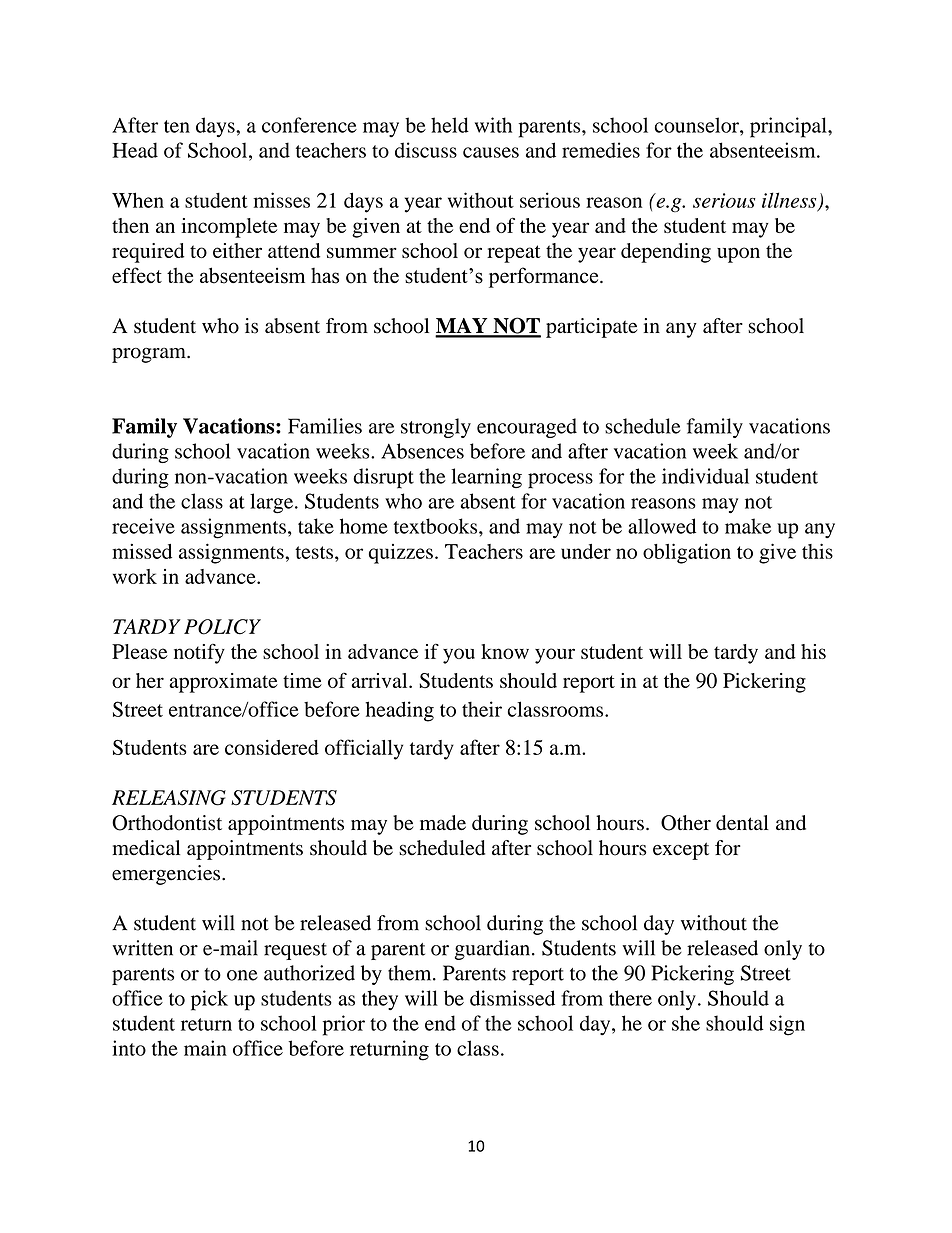 The width and height of the document is (952, 1233). I want to click on main, so click(205, 1048).
